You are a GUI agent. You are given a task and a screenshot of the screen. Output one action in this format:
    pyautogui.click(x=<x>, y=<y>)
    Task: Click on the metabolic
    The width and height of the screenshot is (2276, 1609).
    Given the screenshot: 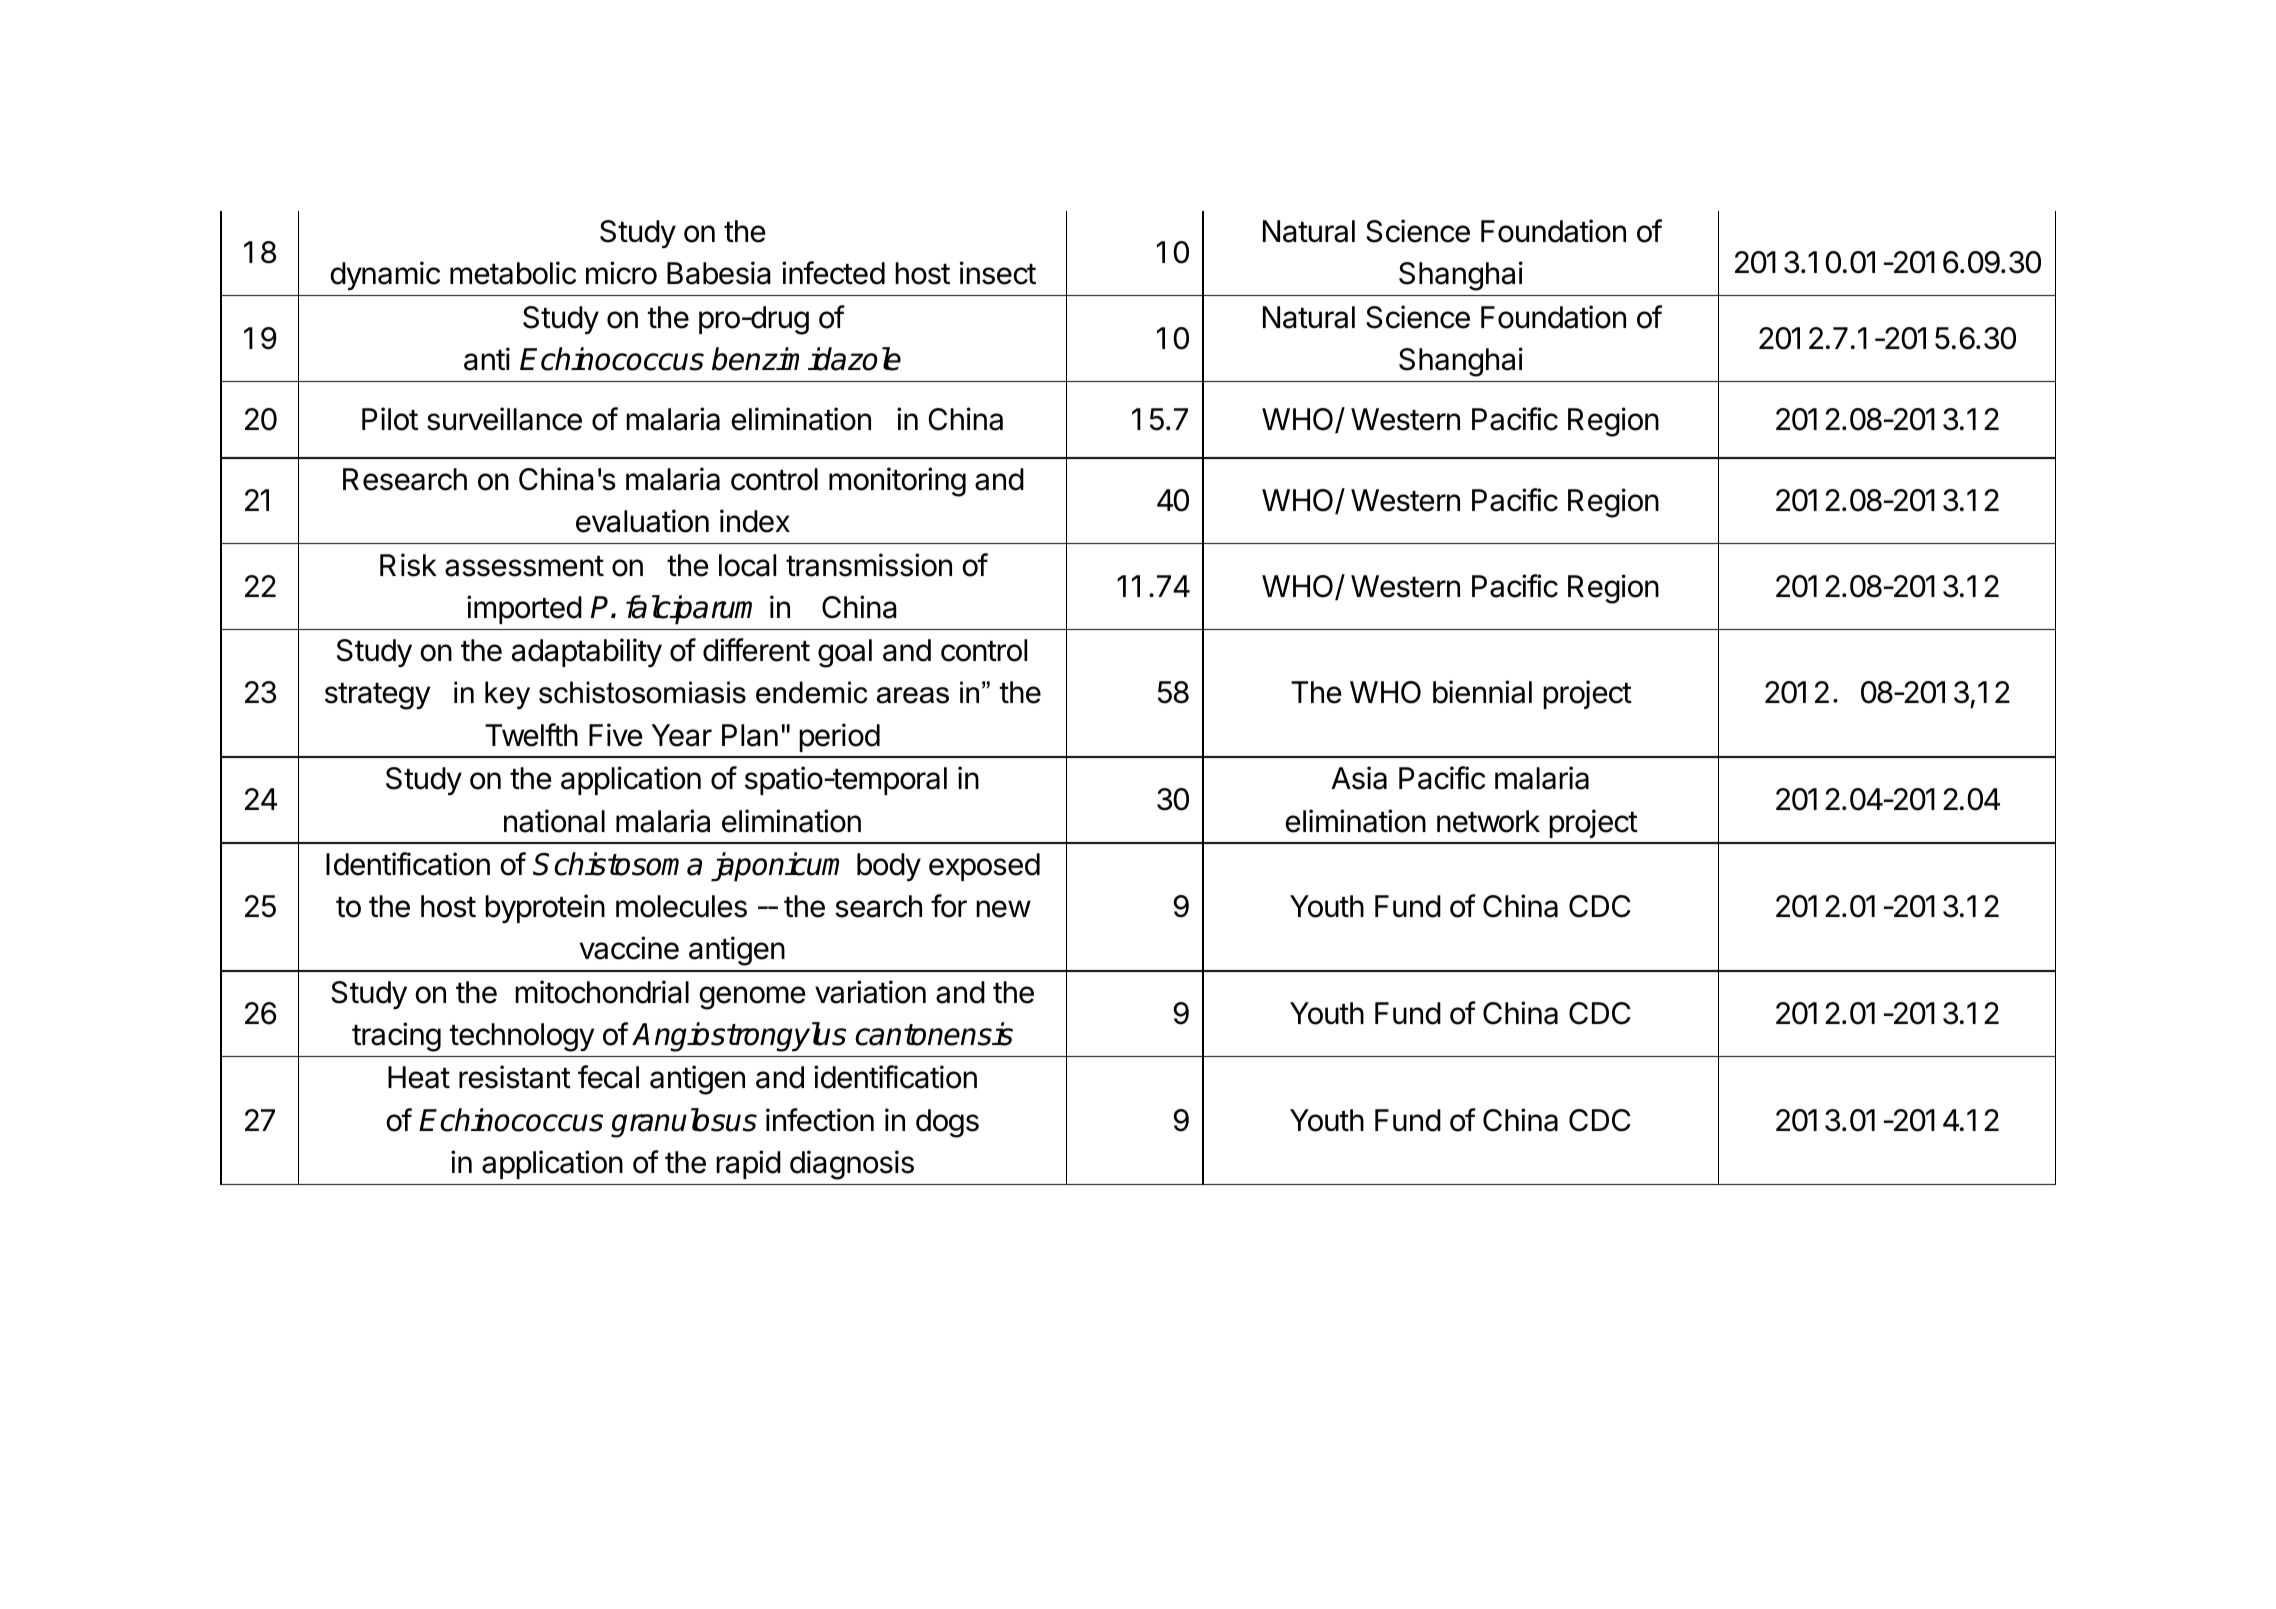 What is the action you would take?
    pyautogui.click(x=513, y=273)
